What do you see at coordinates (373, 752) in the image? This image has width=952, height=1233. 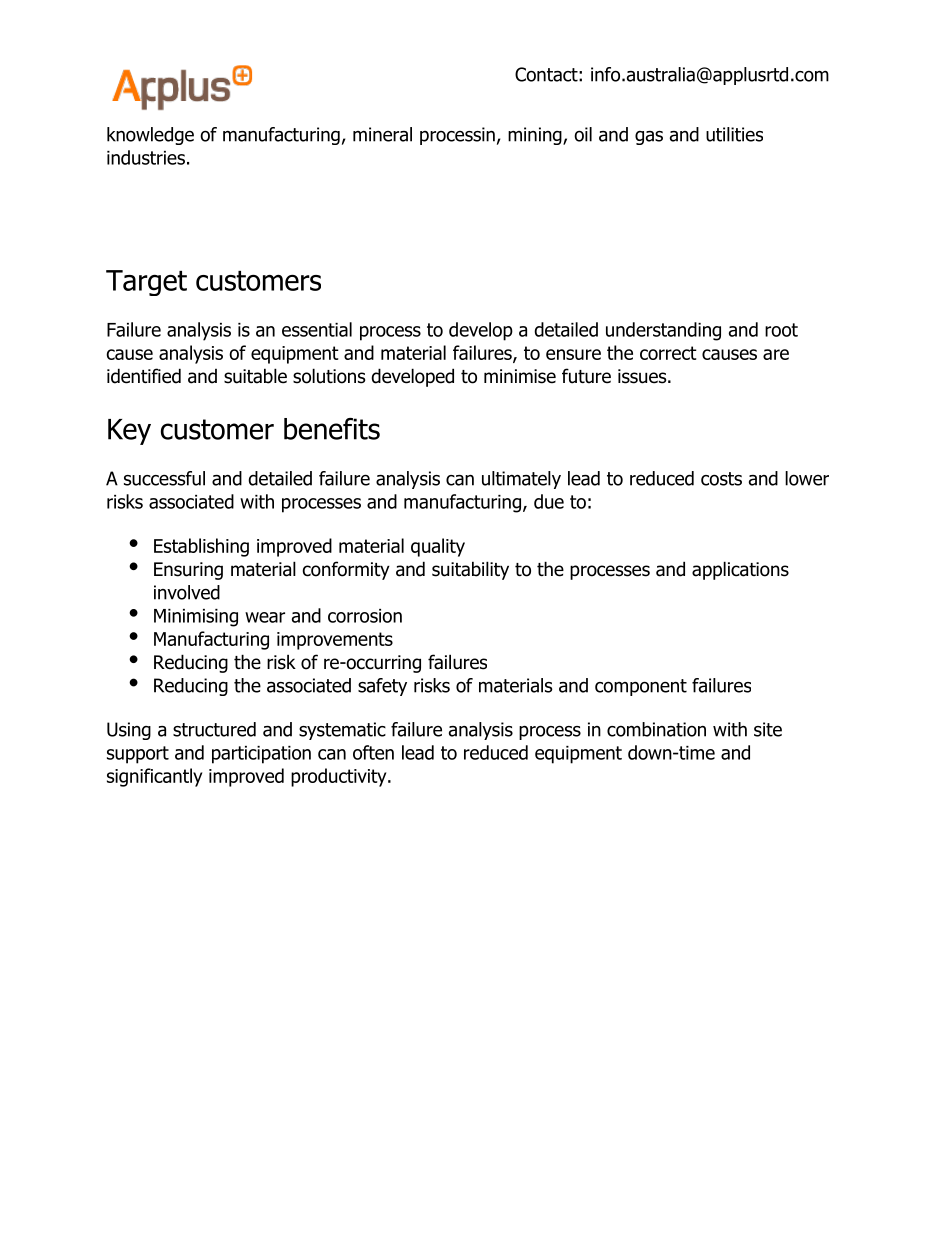 I see `often` at bounding box center [373, 752].
